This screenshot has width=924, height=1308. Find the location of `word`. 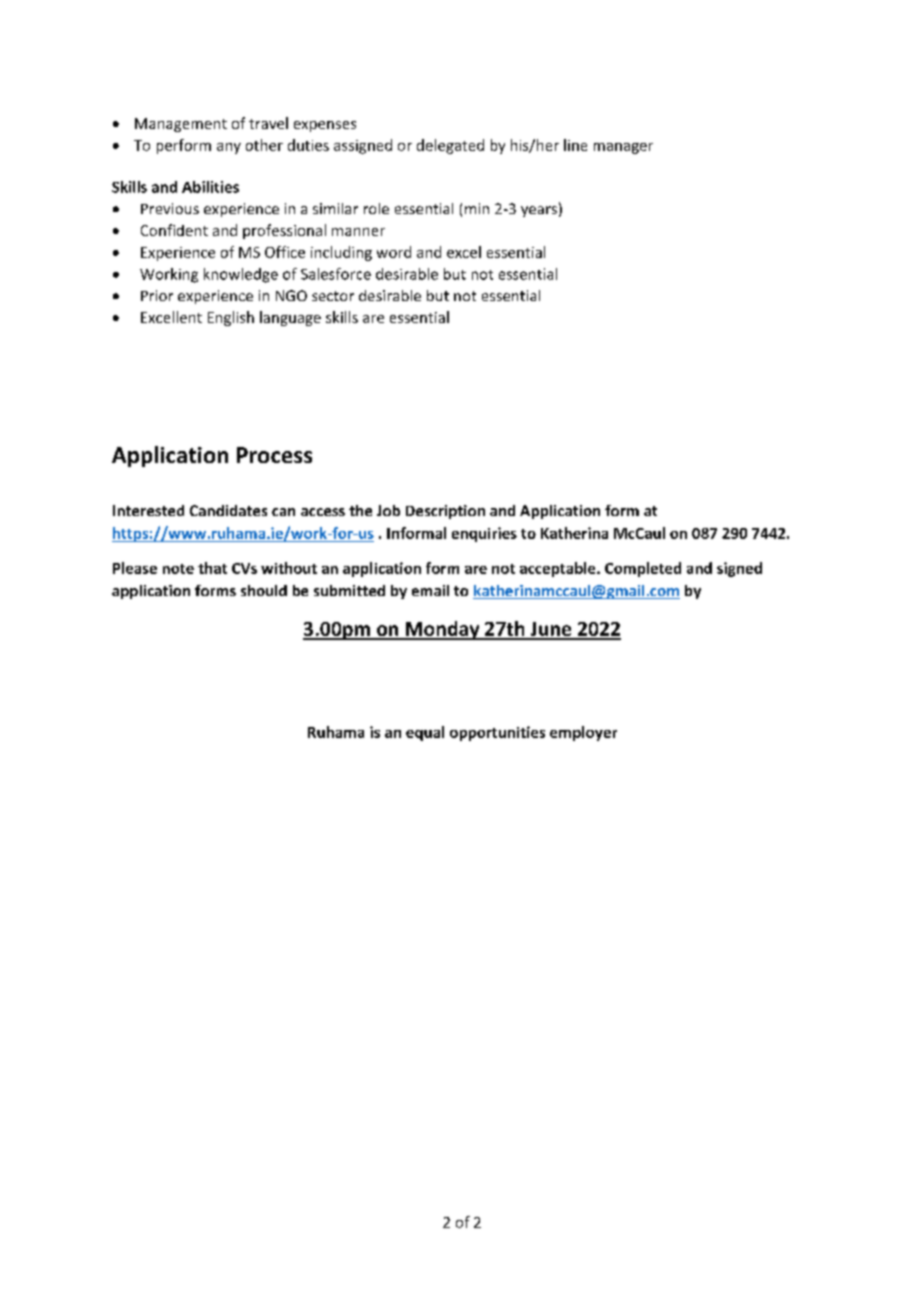

word is located at coordinates (394, 252).
